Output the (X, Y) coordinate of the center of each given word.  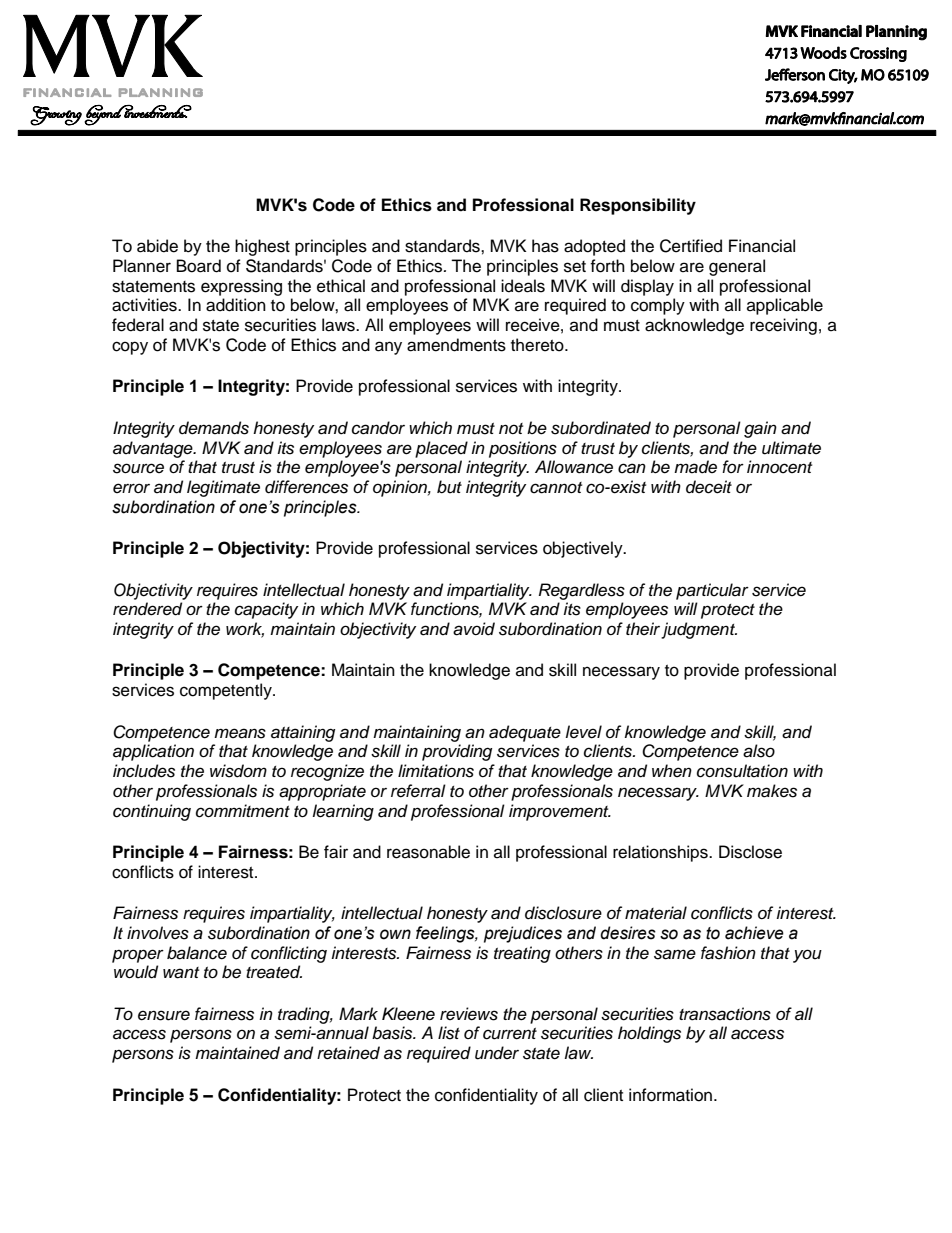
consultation (742, 771)
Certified (691, 246)
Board (199, 266)
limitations (436, 771)
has (545, 246)
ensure (164, 1015)
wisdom (238, 771)
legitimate (223, 488)
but (449, 487)
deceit (709, 487)
